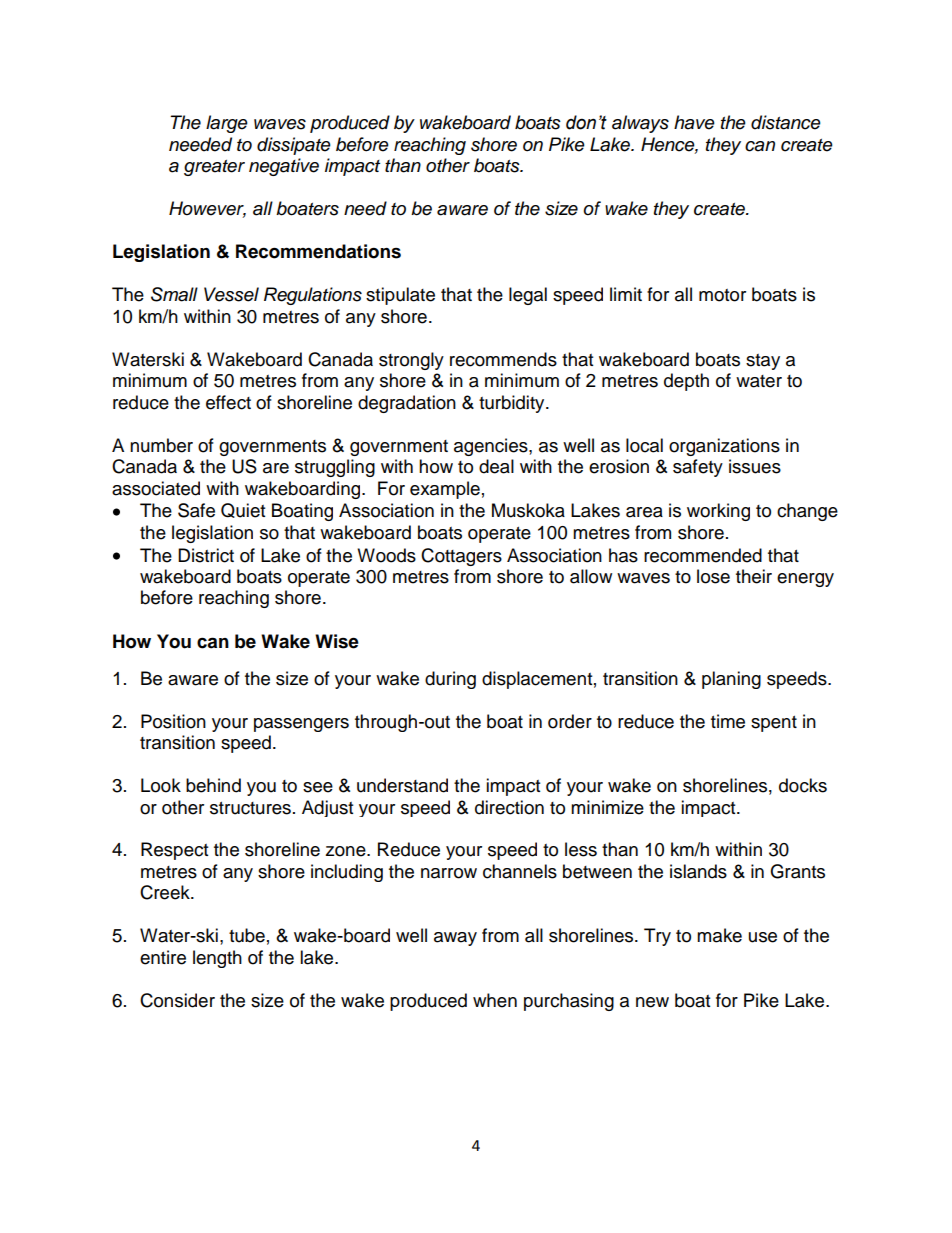 The image size is (952, 1233). Describe the element at coordinates (803, 785) in the screenshot. I see `docks` at that location.
